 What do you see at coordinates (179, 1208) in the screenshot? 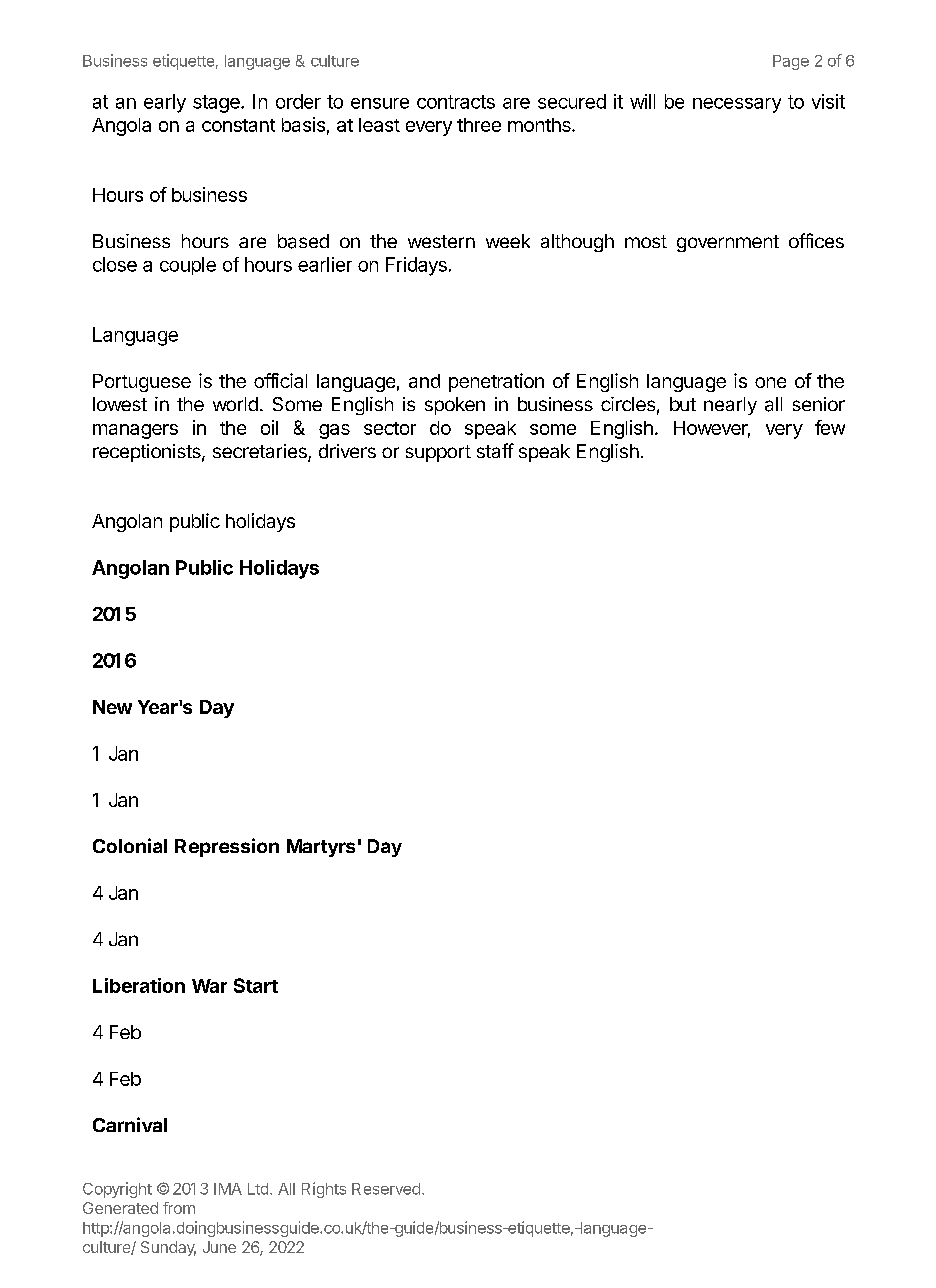
I see `from` at bounding box center [179, 1208].
